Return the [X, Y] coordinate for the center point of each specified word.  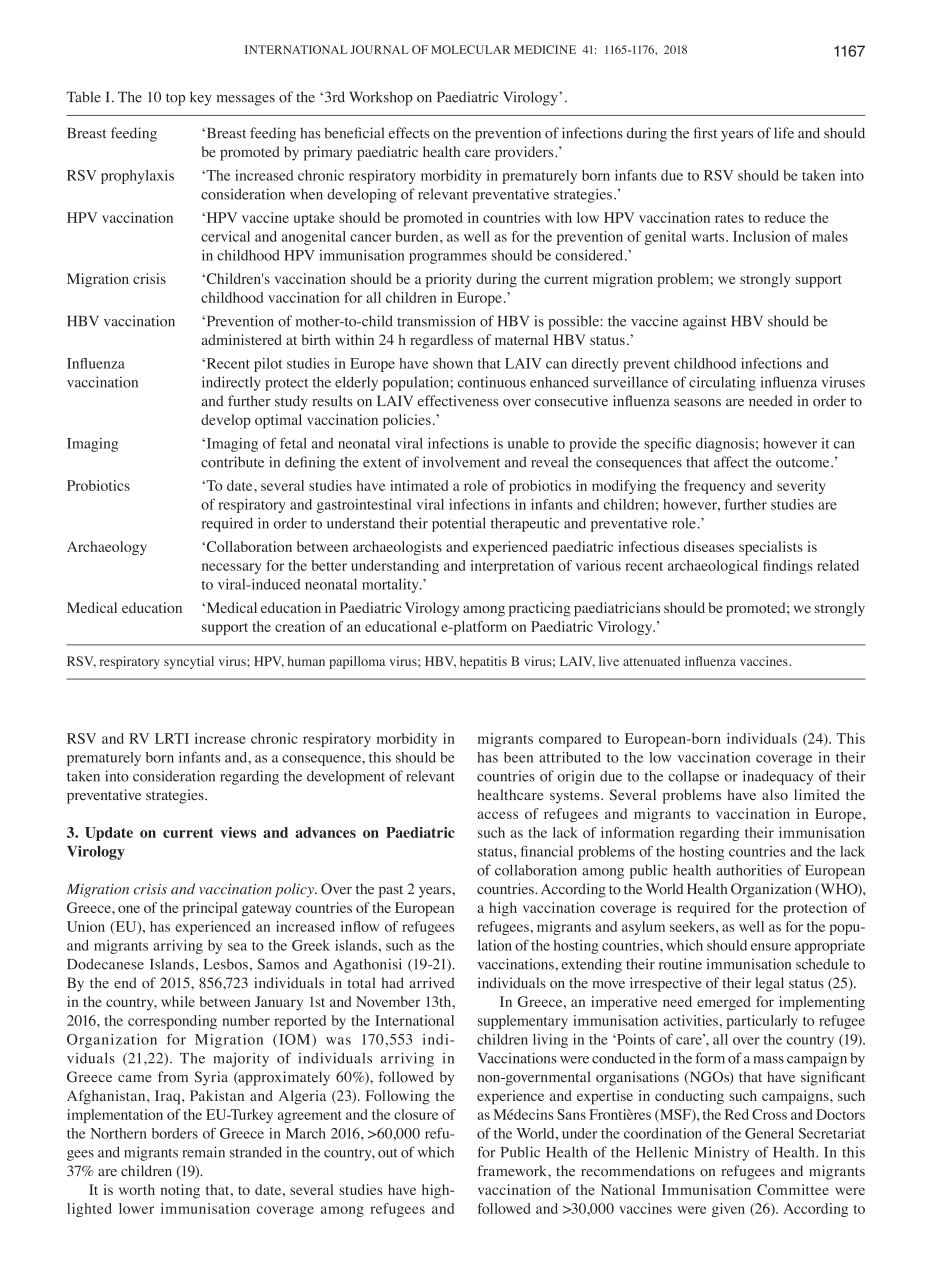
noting [180, 1191]
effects [409, 133]
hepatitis [483, 662]
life [784, 133]
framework [513, 1171]
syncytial [189, 662]
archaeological [713, 567]
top [175, 99]
